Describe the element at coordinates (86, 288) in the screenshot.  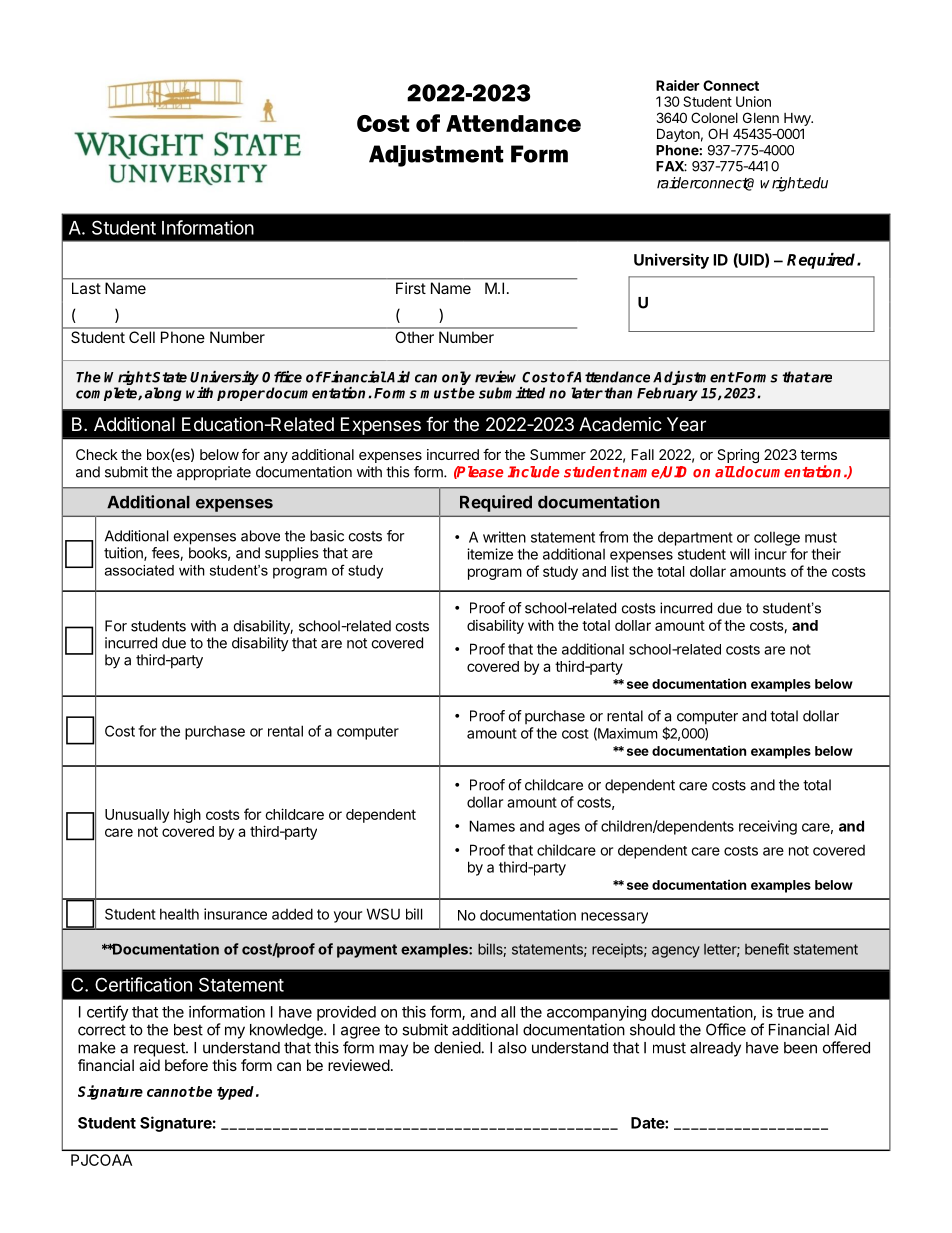
I see `Last` at that location.
